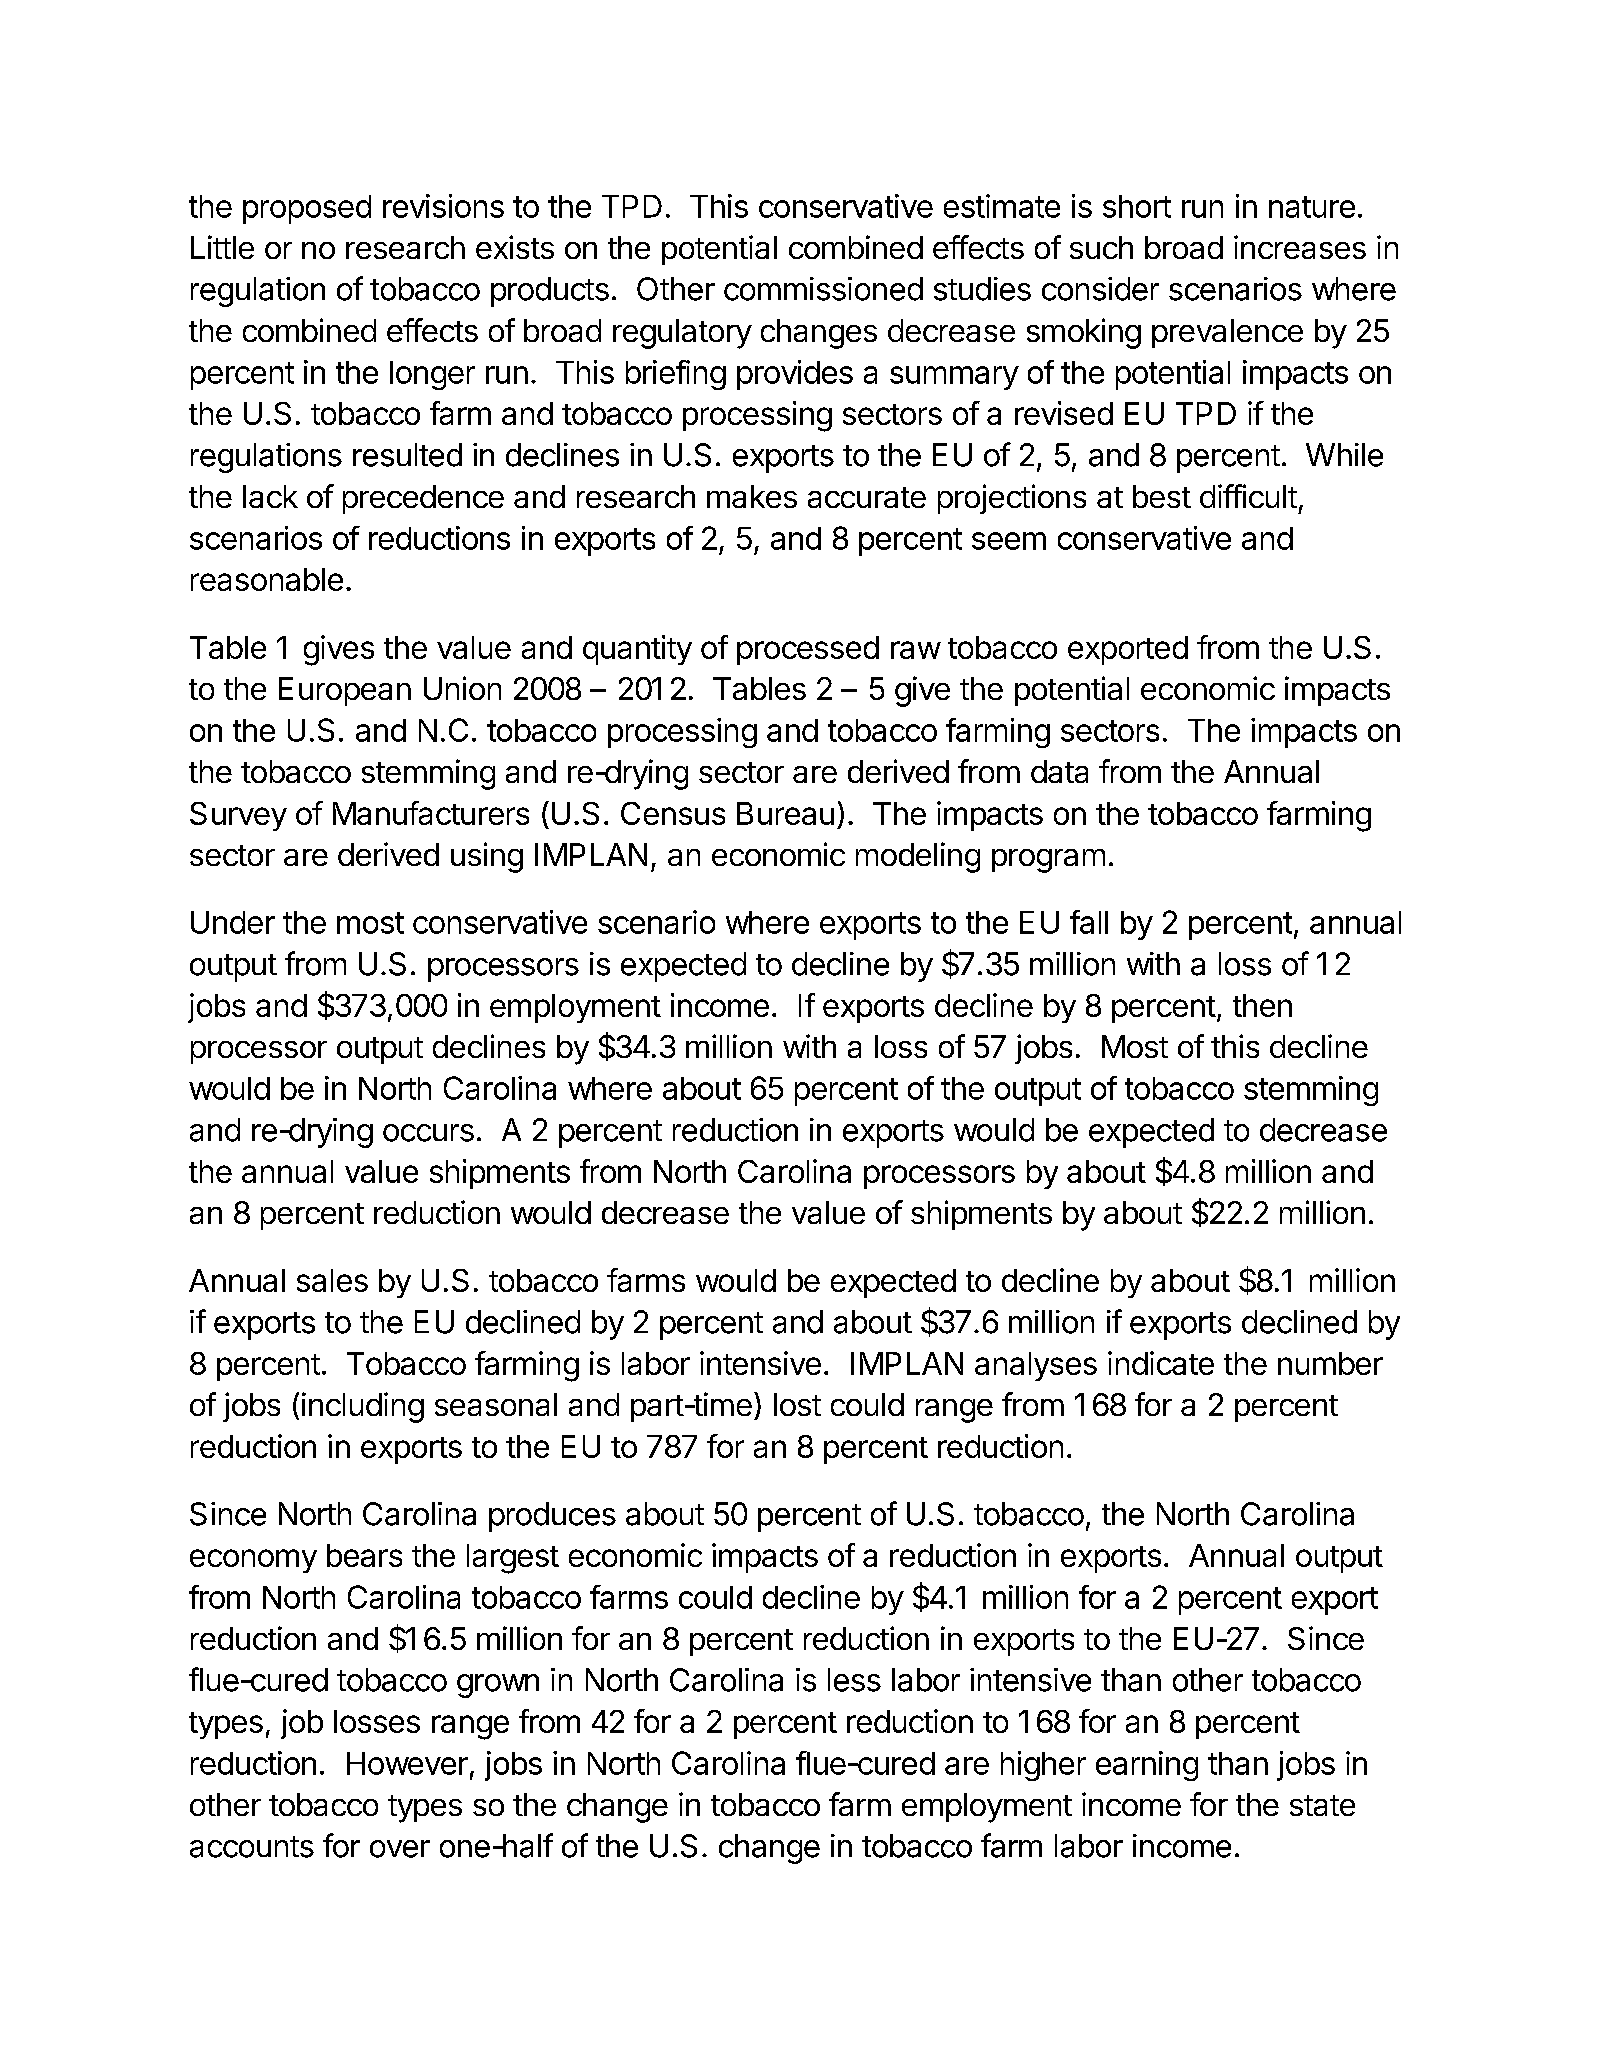 The image size is (1601, 2071). I want to click on commissioned, so click(823, 289).
